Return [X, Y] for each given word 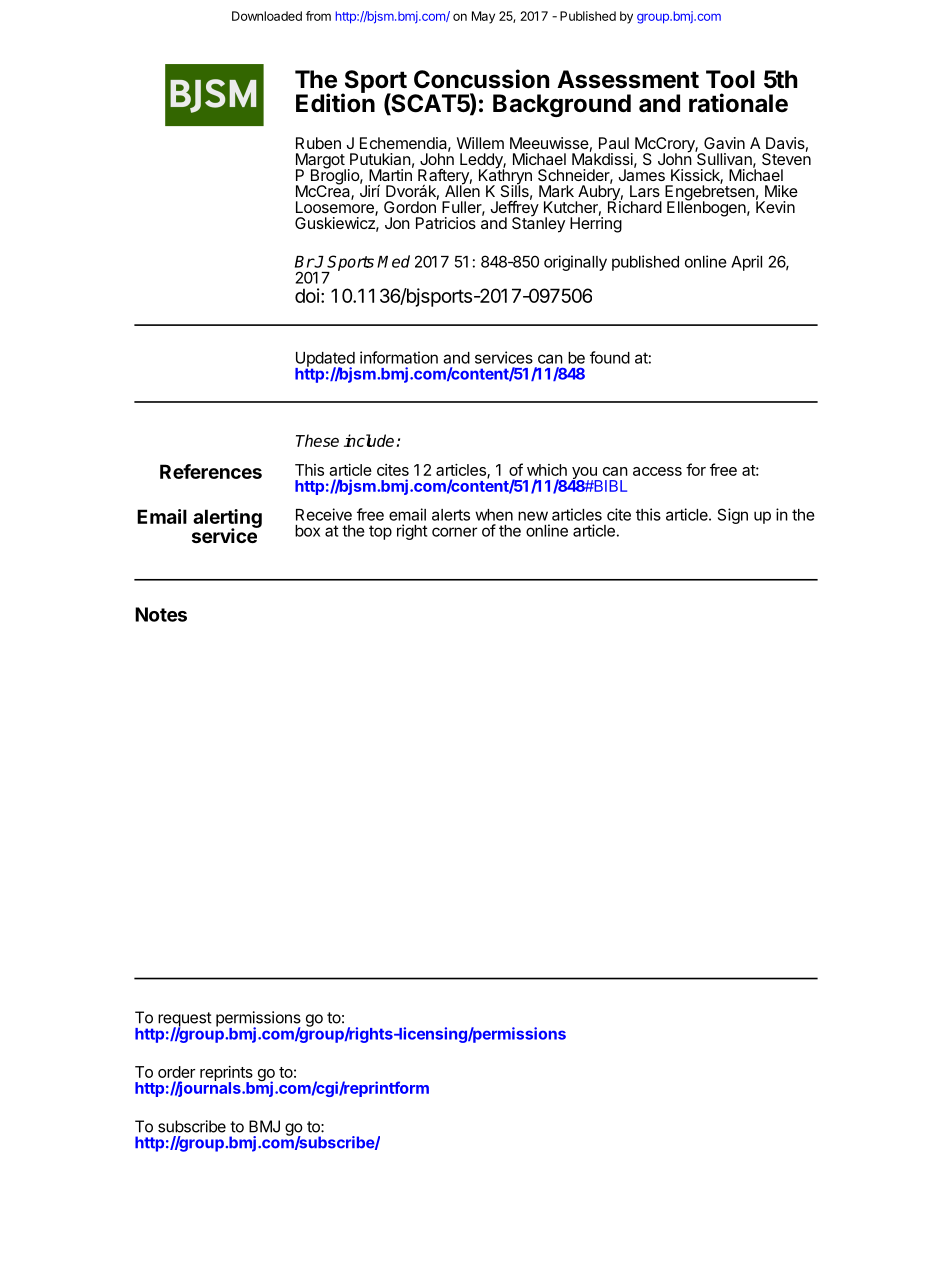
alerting [227, 519]
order [176, 1072]
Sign [733, 516]
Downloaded [267, 16]
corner [454, 532]
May [483, 17]
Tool [730, 79]
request [185, 1020]
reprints [226, 1075]
